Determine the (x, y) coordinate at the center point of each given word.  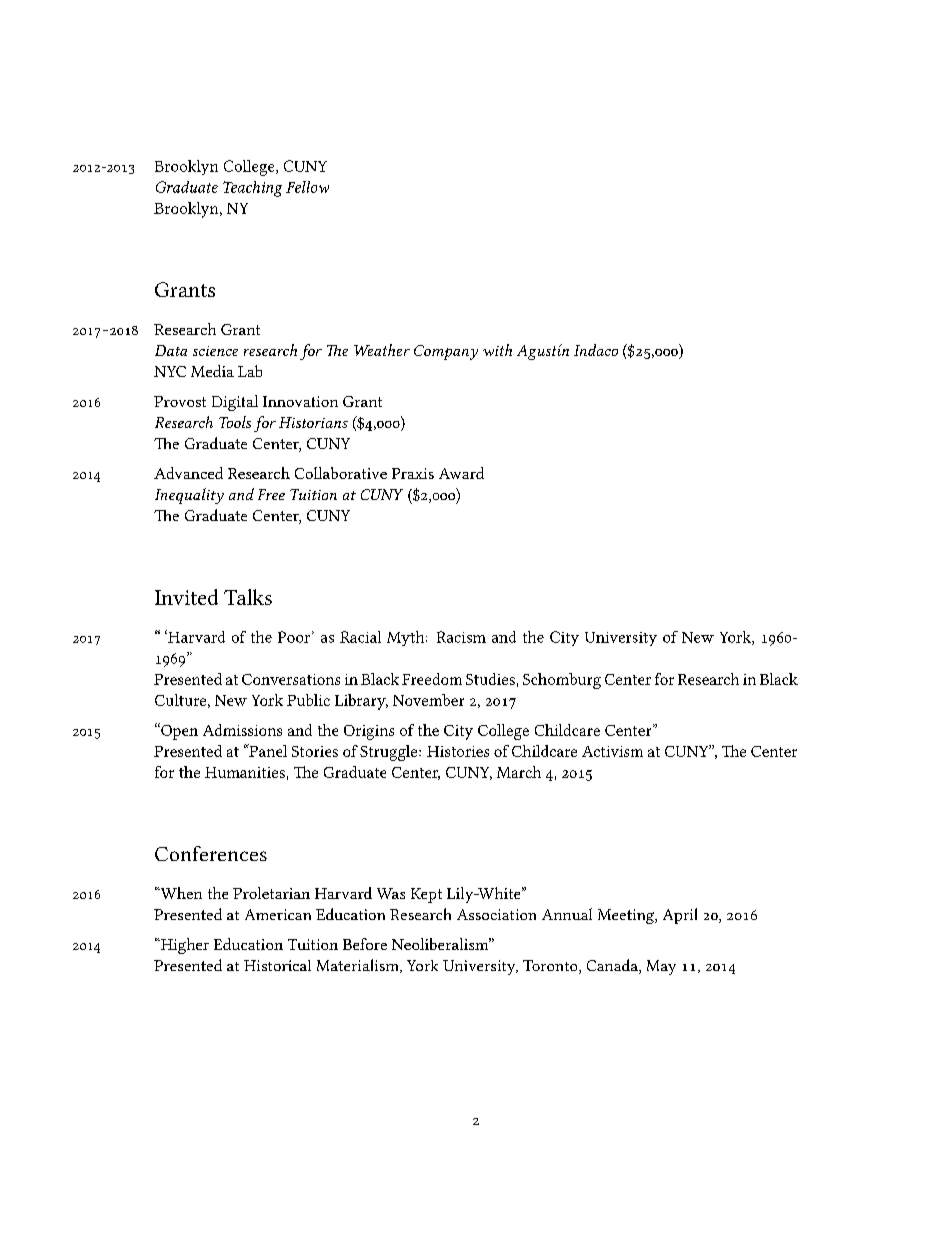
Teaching (252, 189)
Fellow (307, 187)
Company (446, 352)
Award (461, 473)
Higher (183, 946)
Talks (248, 597)
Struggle (390, 753)
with (497, 350)
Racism (461, 637)
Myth (407, 638)
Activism (612, 751)
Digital (235, 403)
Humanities (245, 772)
